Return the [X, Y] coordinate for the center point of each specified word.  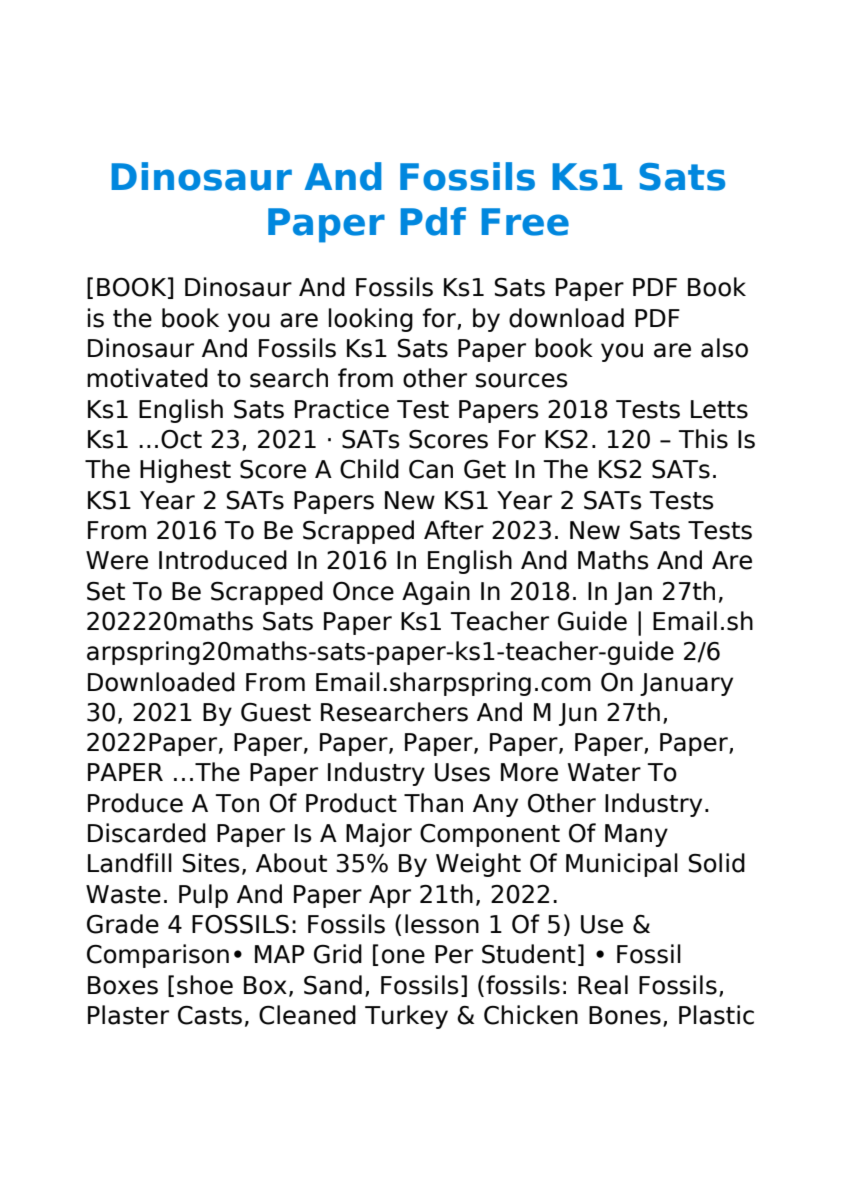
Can [431, 469]
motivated [147, 378]
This [703, 439]
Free [525, 222]
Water [604, 772]
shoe [205, 985]
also [724, 348]
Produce [135, 803]
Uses [462, 772]
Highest [185, 471]
